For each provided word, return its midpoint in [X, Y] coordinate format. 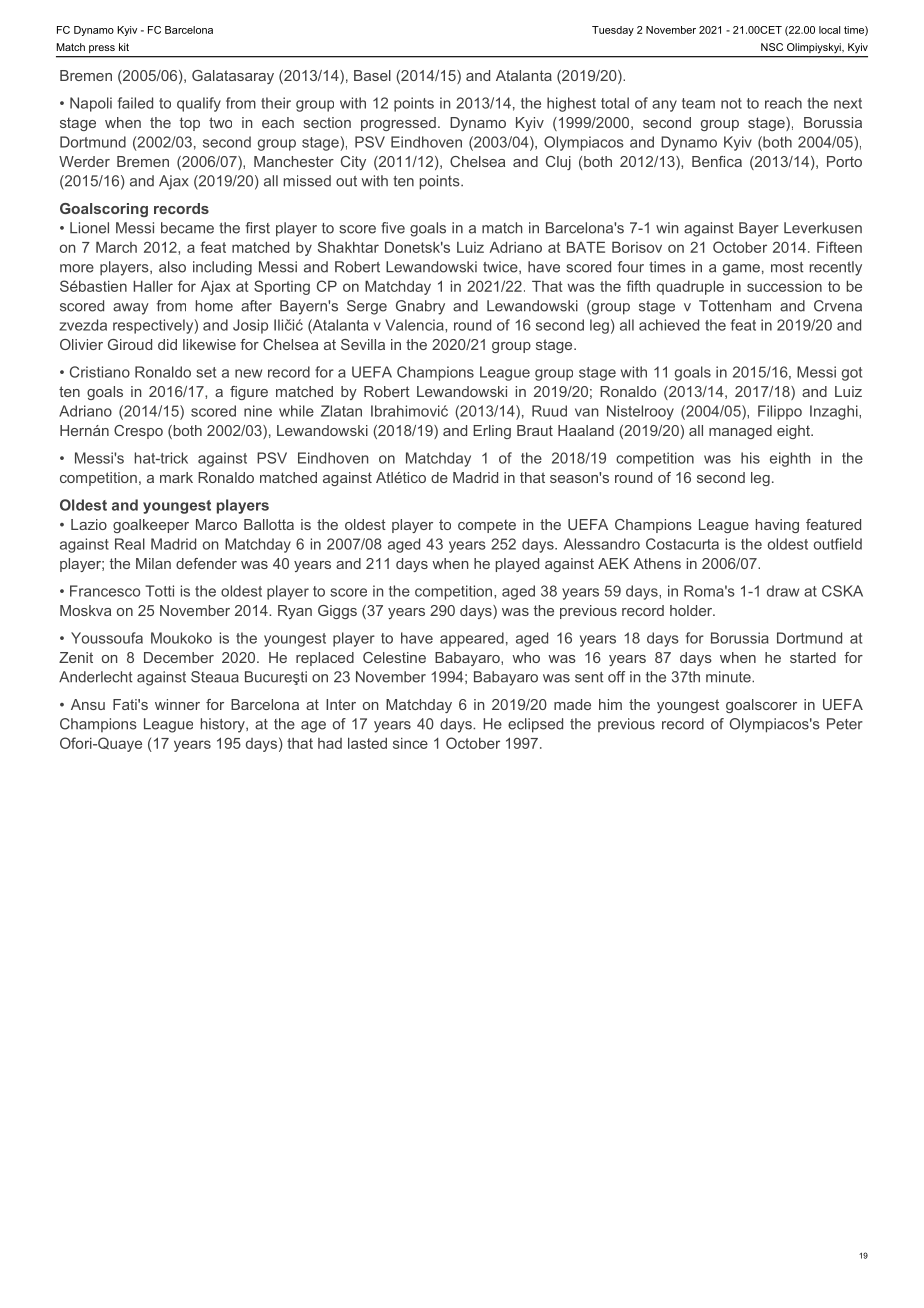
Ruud [549, 411]
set [206, 372]
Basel [372, 75]
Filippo [780, 412]
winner [177, 704]
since [410, 743]
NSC [772, 47]
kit [124, 47]
